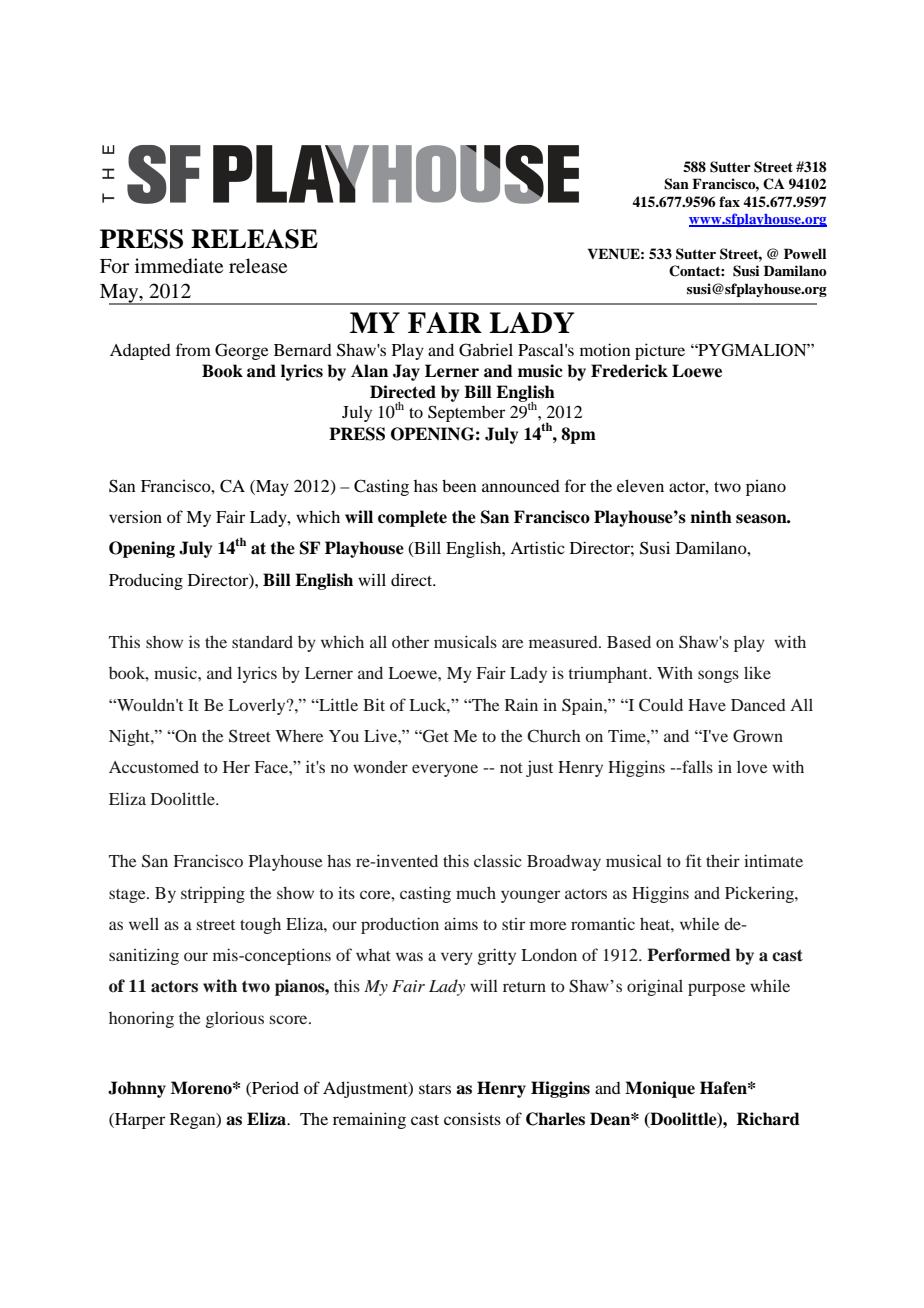  What do you see at coordinates (729, 201) in the page?
I see `fax` at bounding box center [729, 201].
